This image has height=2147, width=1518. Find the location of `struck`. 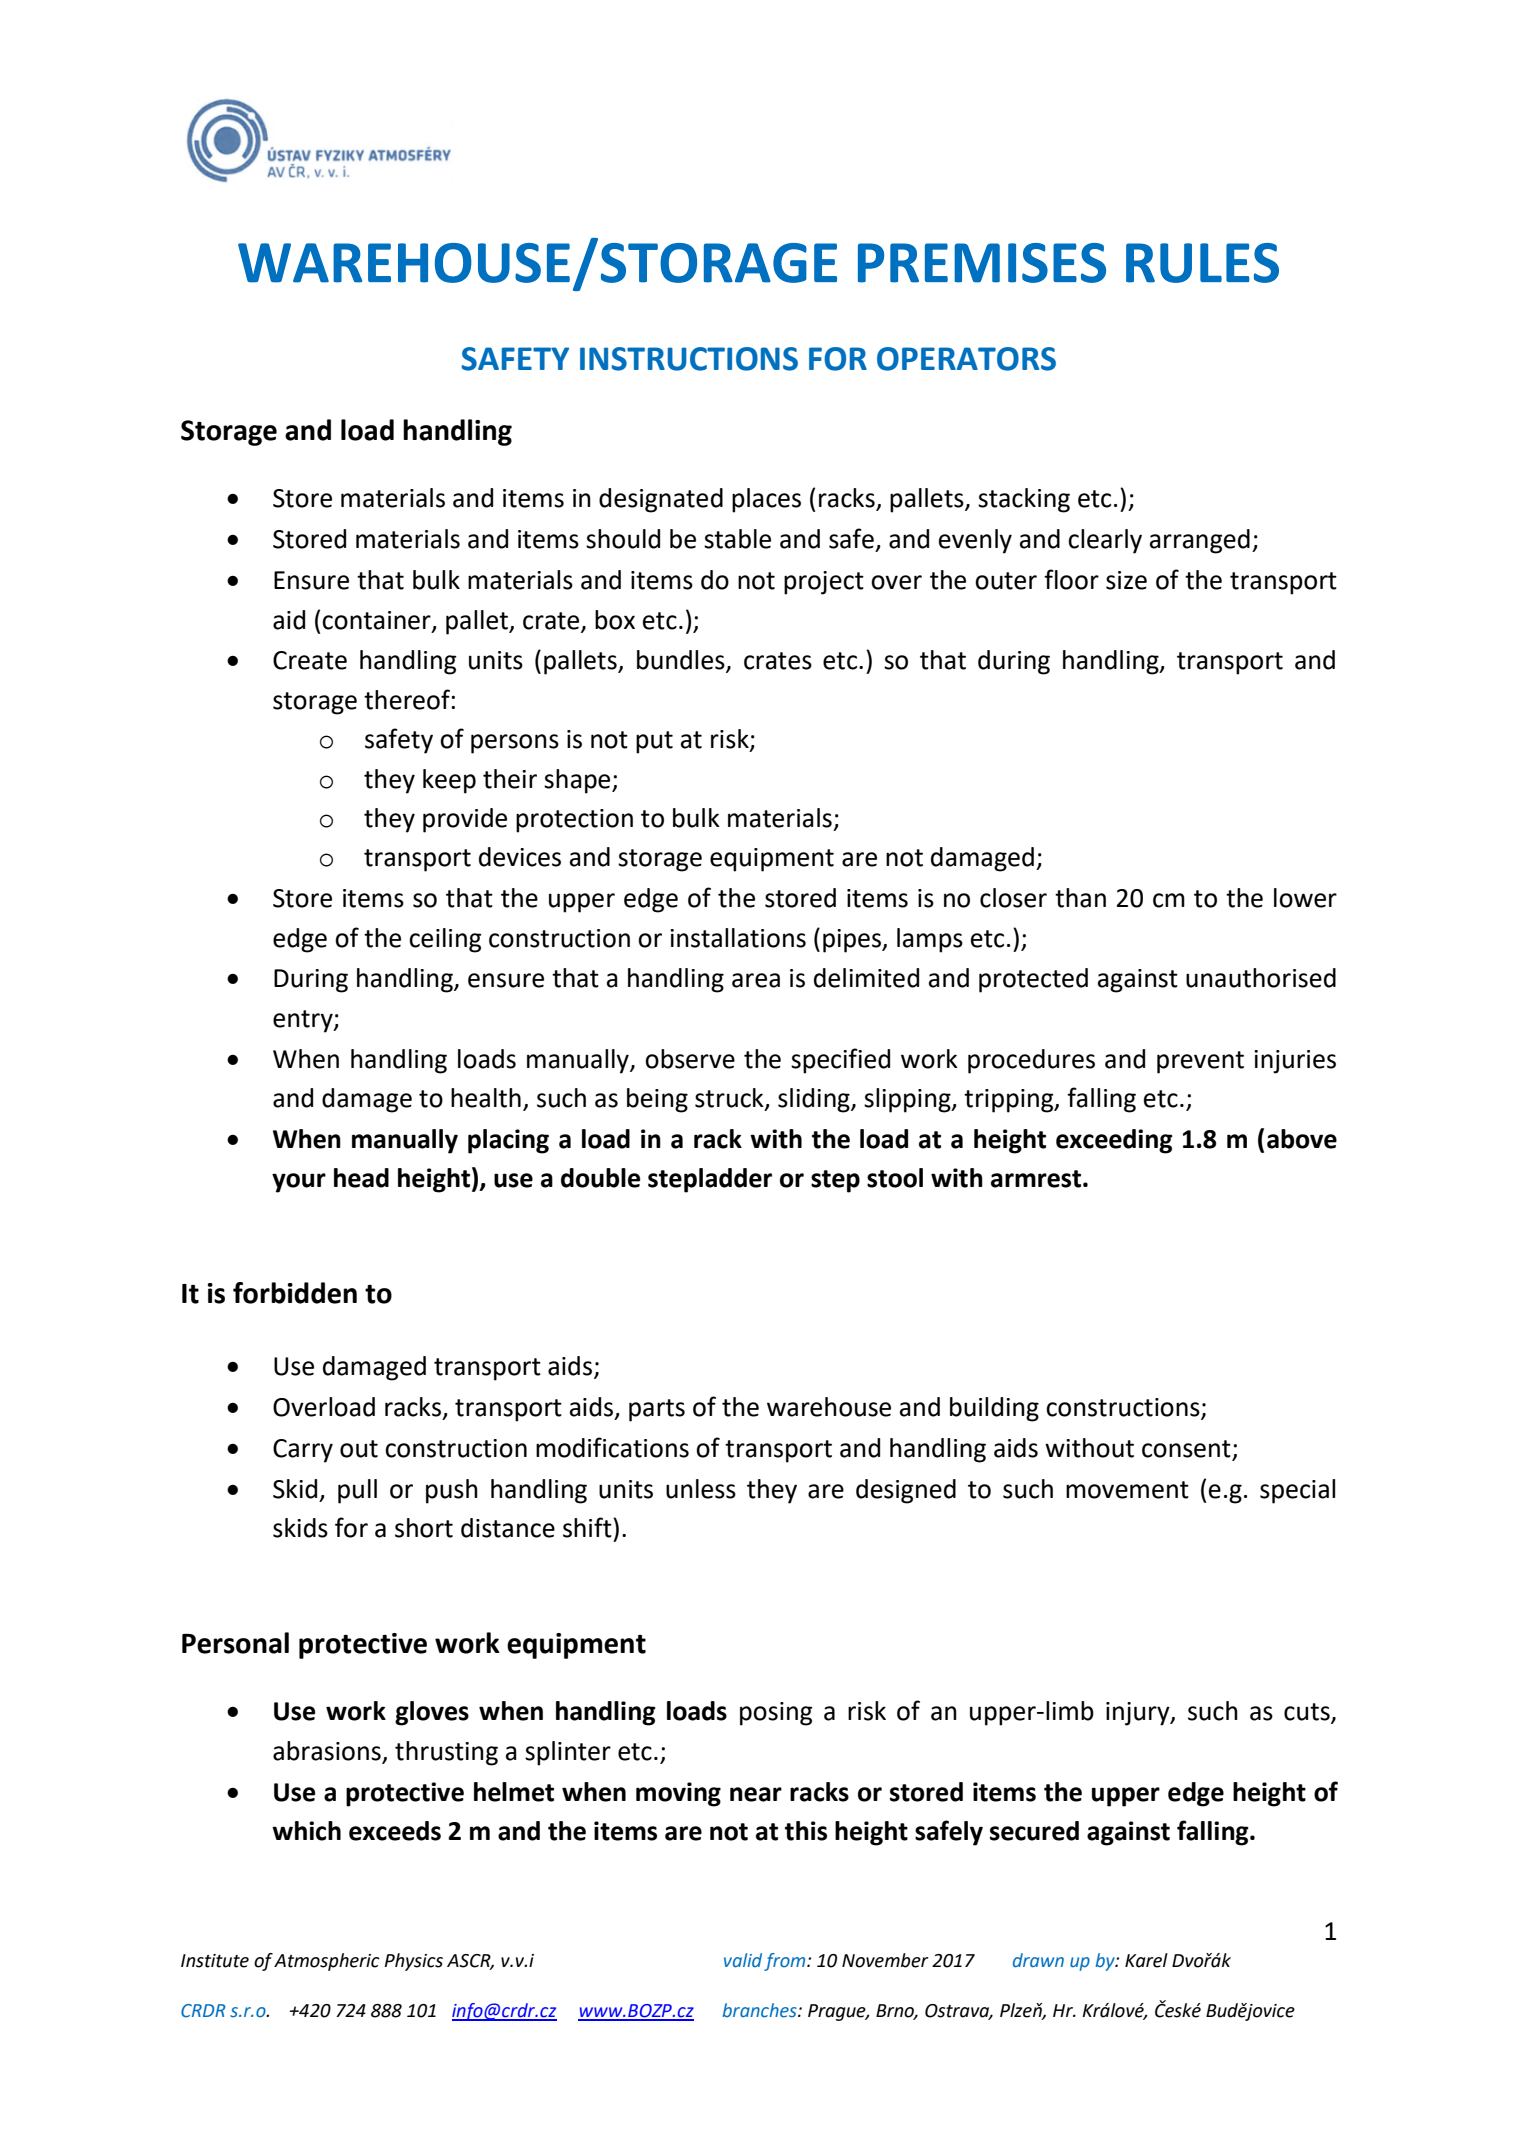

struck is located at coordinates (730, 1099).
